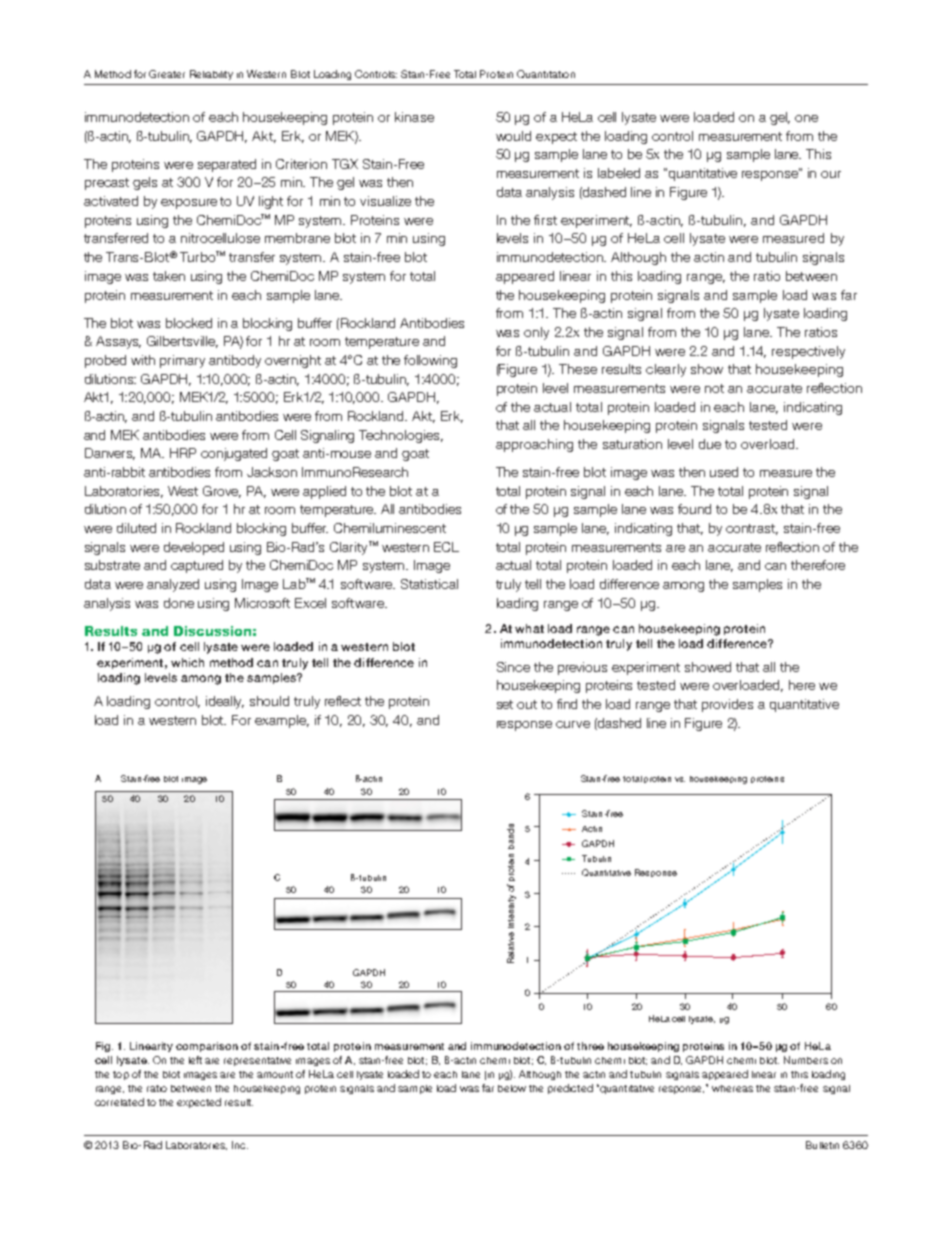 The width and height of the screenshot is (952, 1233). Describe the element at coordinates (195, 1060) in the screenshot. I see `left` at that location.
